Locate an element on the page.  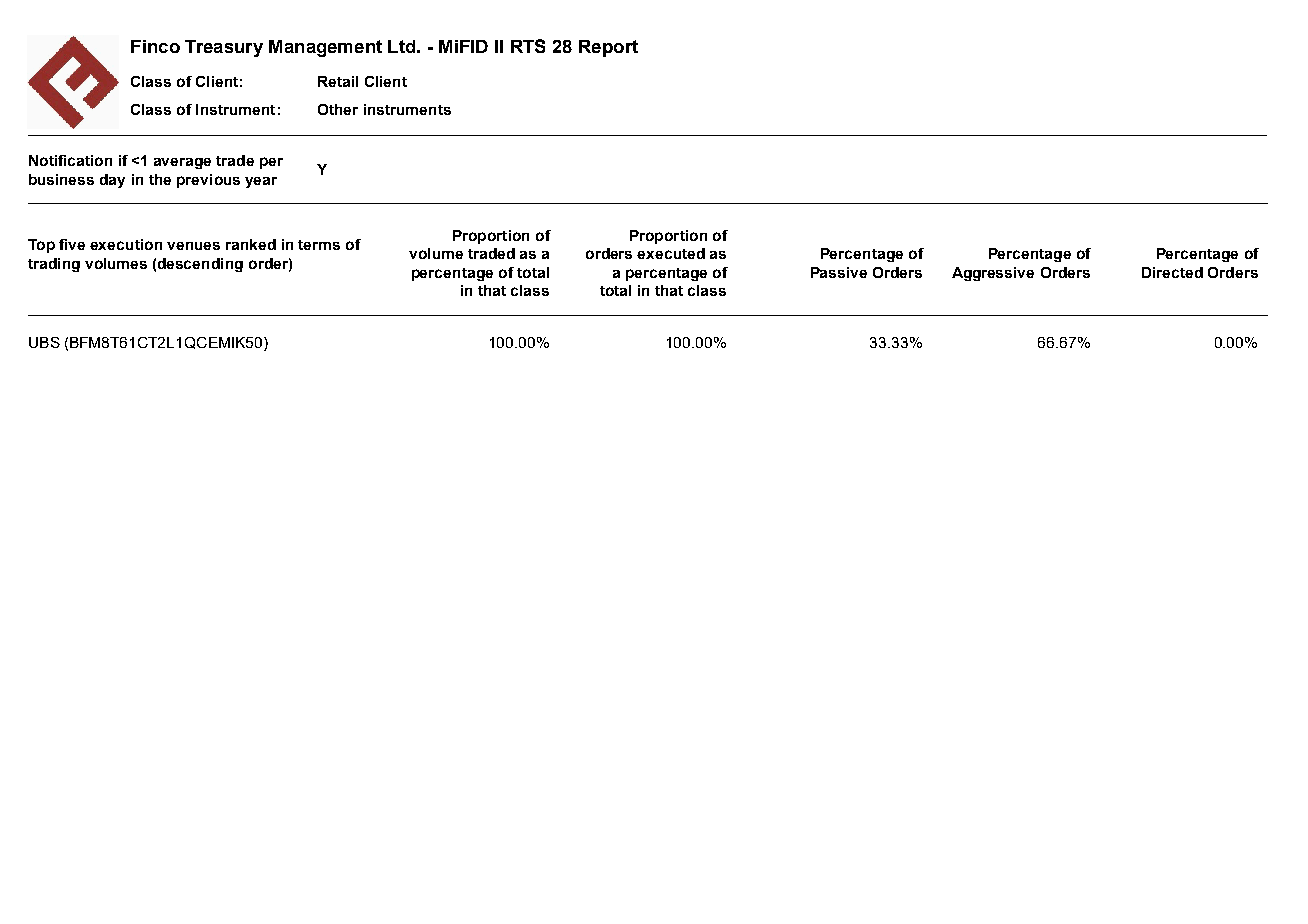
Passive is located at coordinates (839, 272).
